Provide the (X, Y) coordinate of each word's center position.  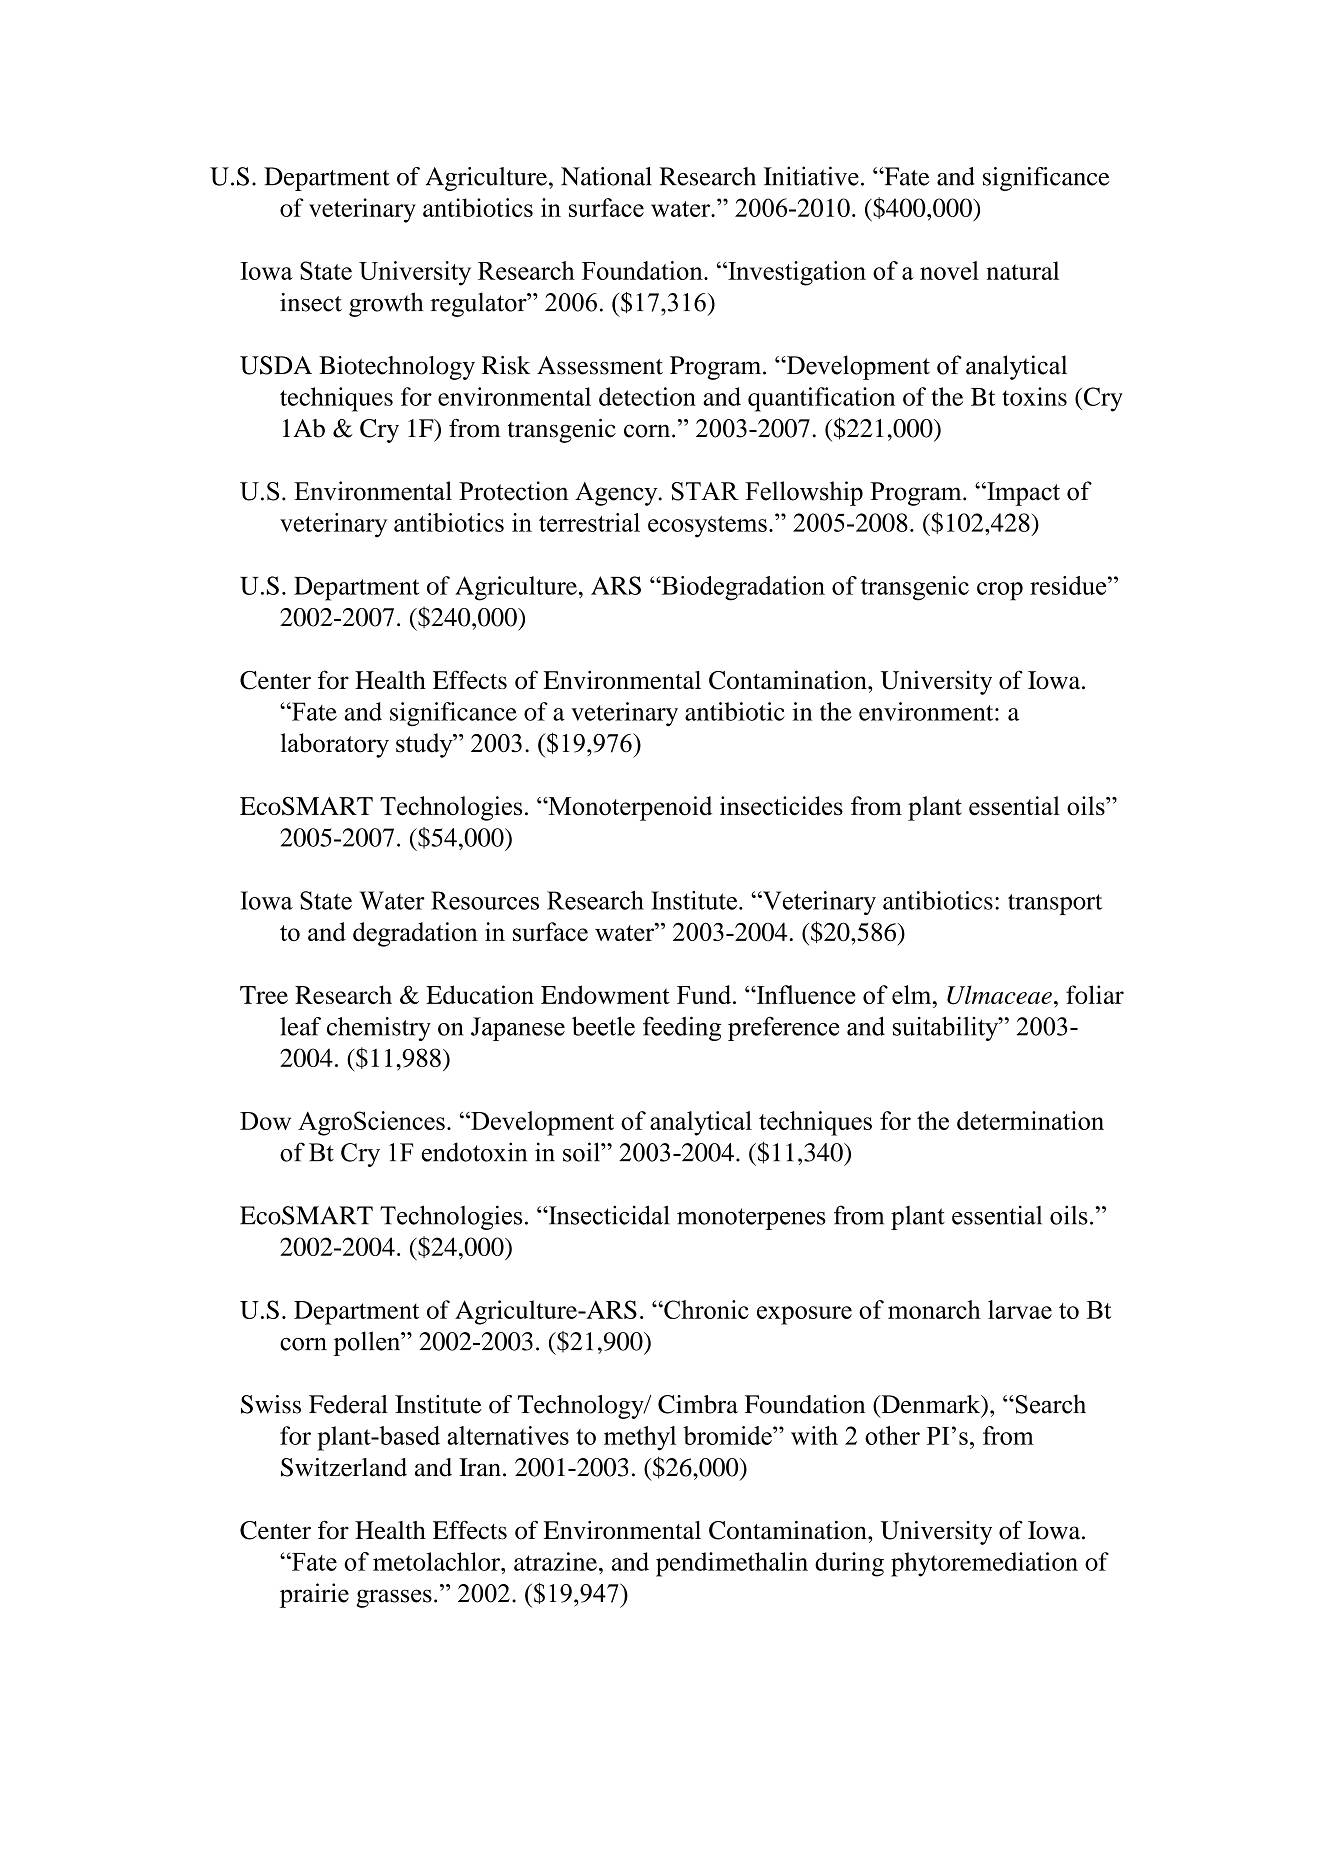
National (606, 176)
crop (1000, 591)
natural (1022, 270)
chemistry (379, 1029)
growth (386, 304)
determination (1030, 1120)
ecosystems (707, 527)
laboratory (335, 745)
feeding (682, 1028)
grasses (394, 1598)
